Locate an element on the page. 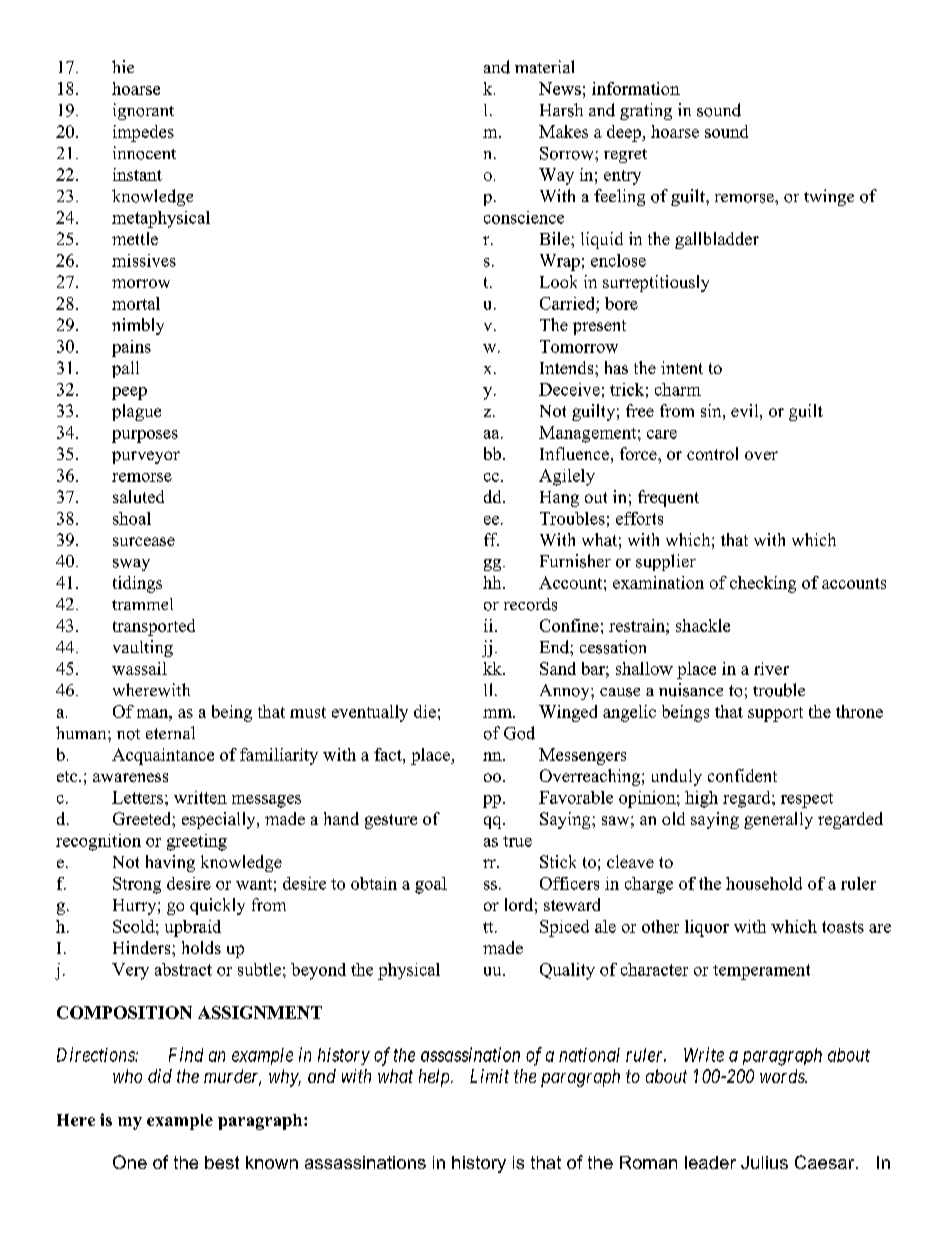 This page has height=1233, width=952. household is located at coordinates (764, 883).
